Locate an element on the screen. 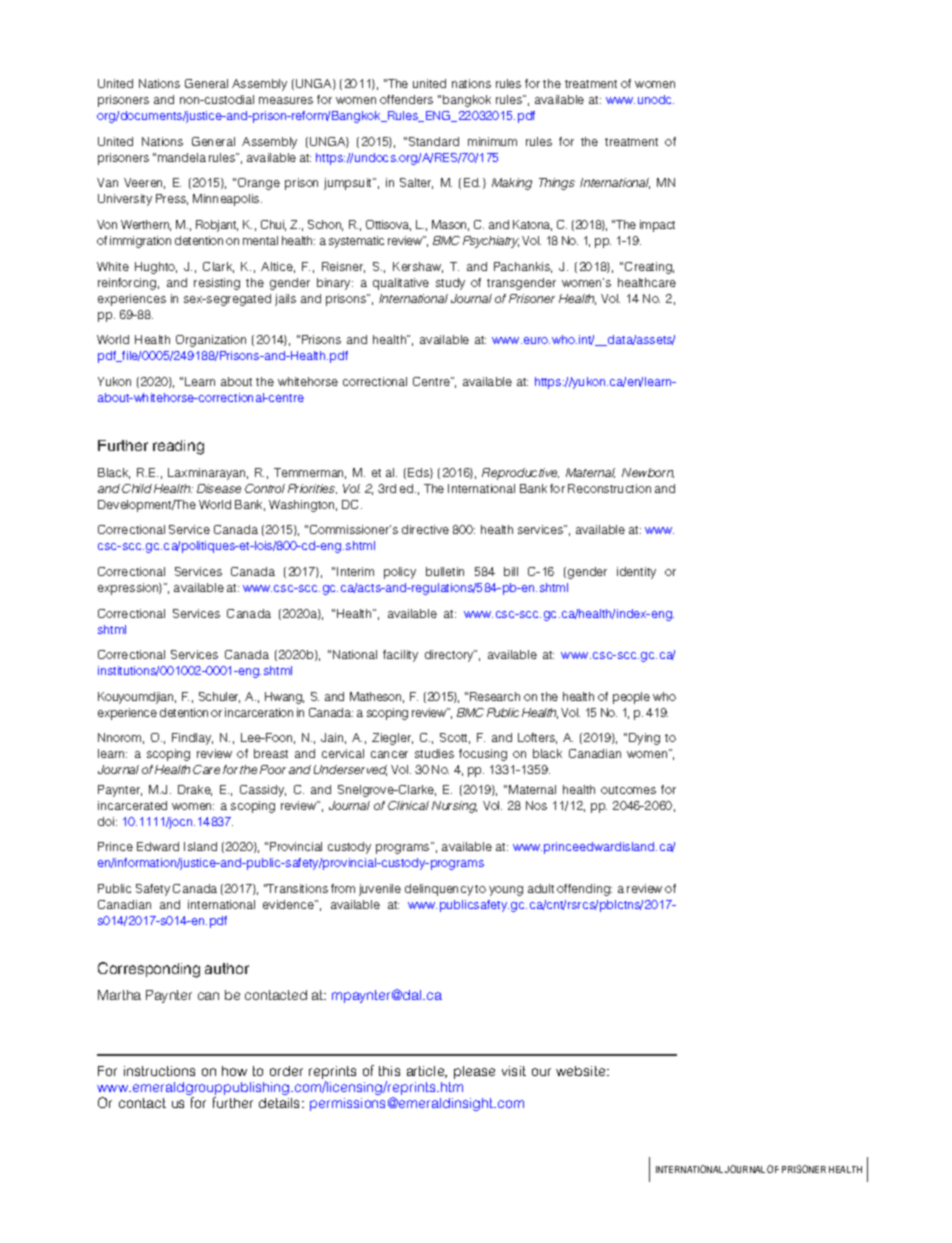 The image size is (952, 1243). policy is located at coordinates (400, 573).
